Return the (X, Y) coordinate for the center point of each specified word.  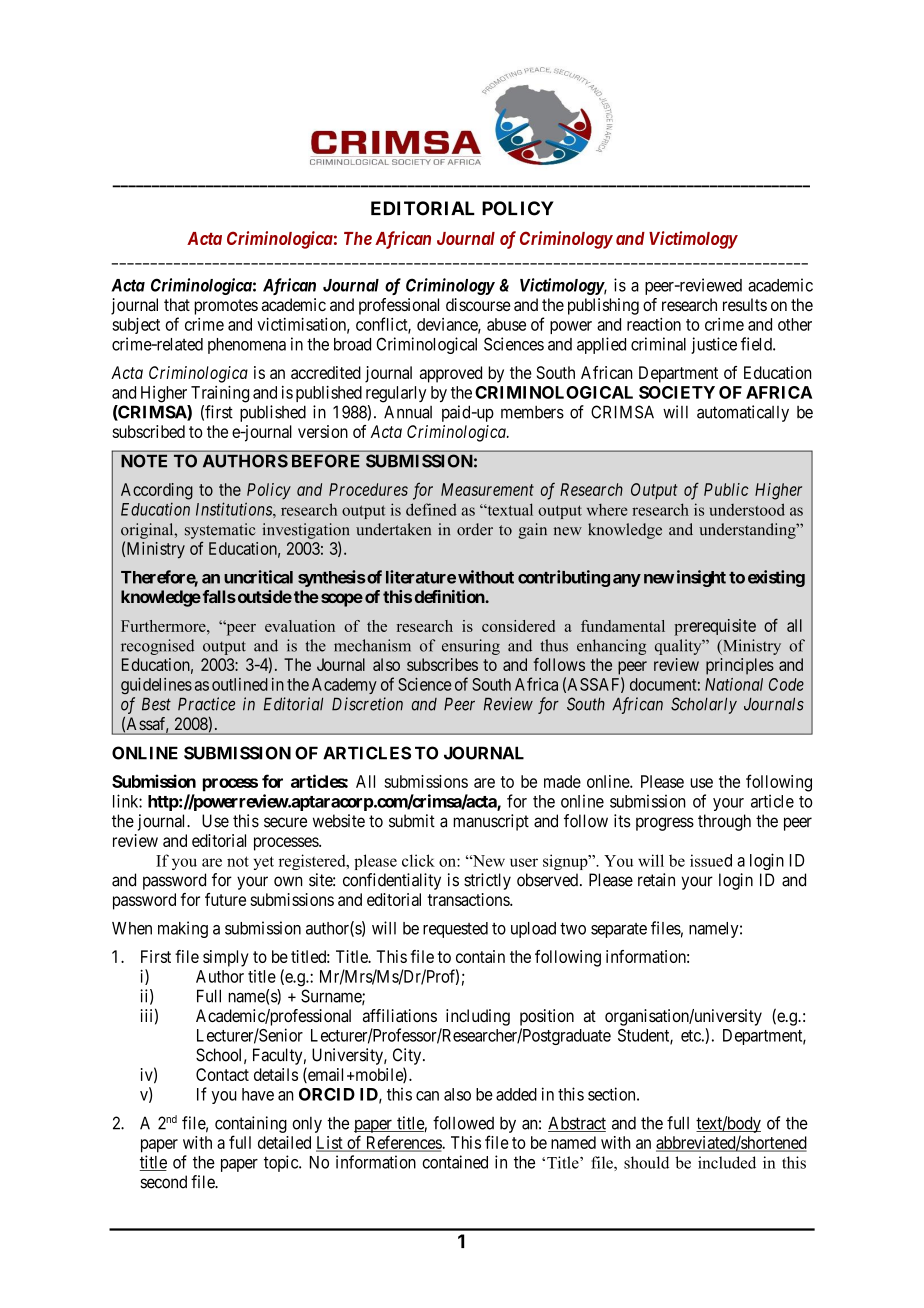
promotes (226, 307)
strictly (487, 881)
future (225, 899)
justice (714, 345)
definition (450, 596)
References (403, 1143)
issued (711, 860)
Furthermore (164, 626)
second (163, 1182)
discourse (478, 304)
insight (701, 578)
